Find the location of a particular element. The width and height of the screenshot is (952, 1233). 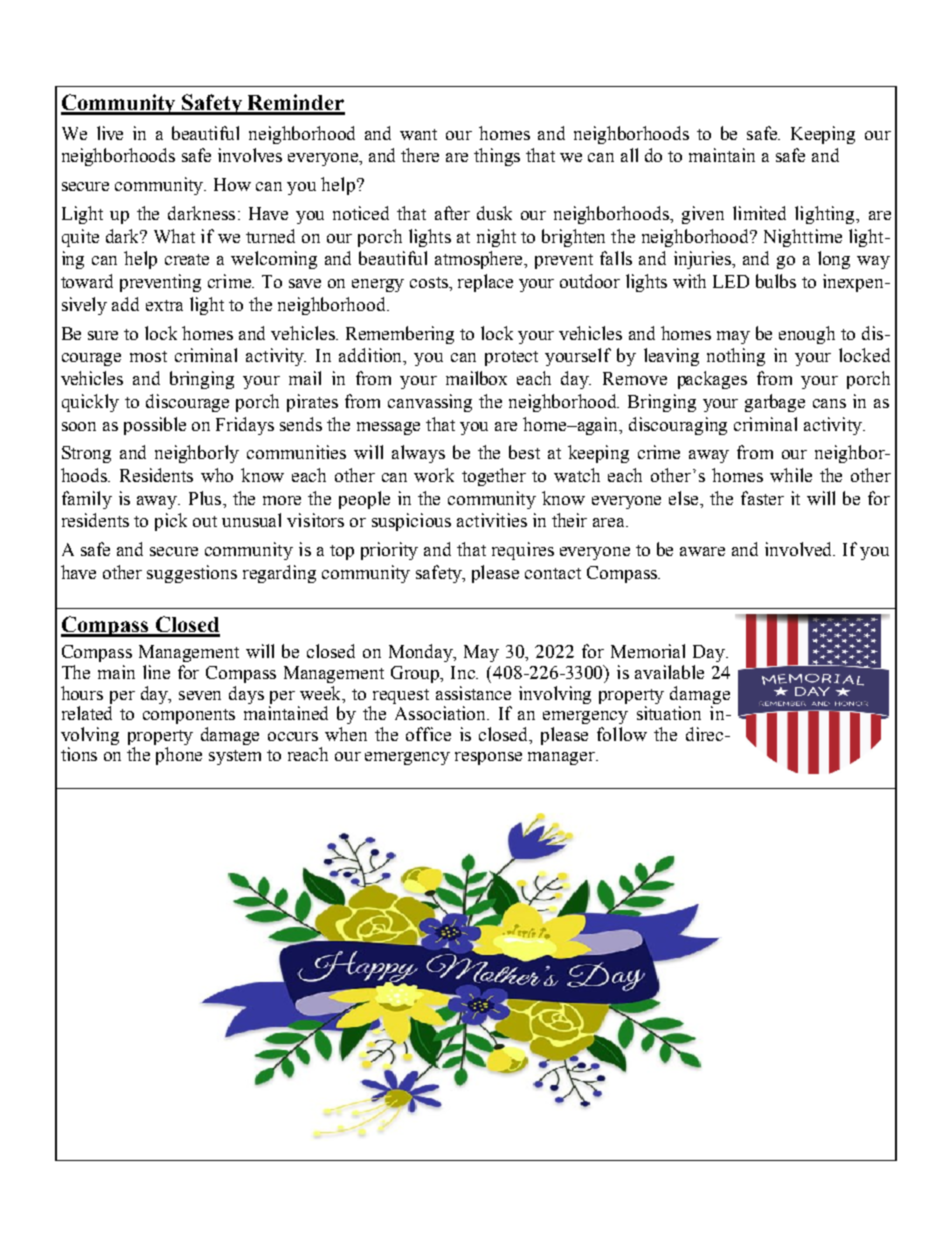

office is located at coordinates (428, 734).
